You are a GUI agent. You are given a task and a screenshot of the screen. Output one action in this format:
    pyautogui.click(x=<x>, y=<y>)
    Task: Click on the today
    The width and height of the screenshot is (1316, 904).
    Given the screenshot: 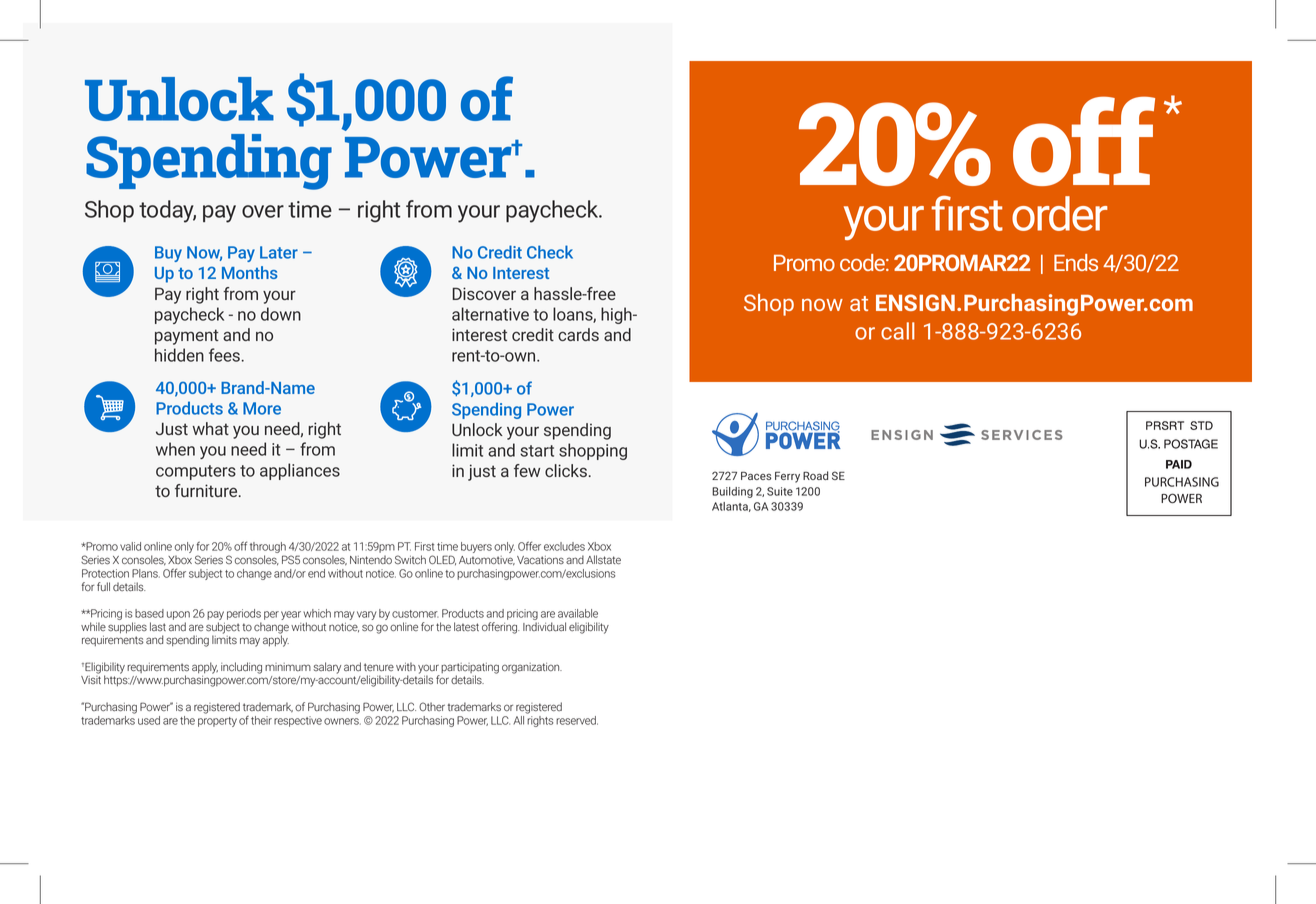 What is the action you would take?
    pyautogui.click(x=167, y=211)
